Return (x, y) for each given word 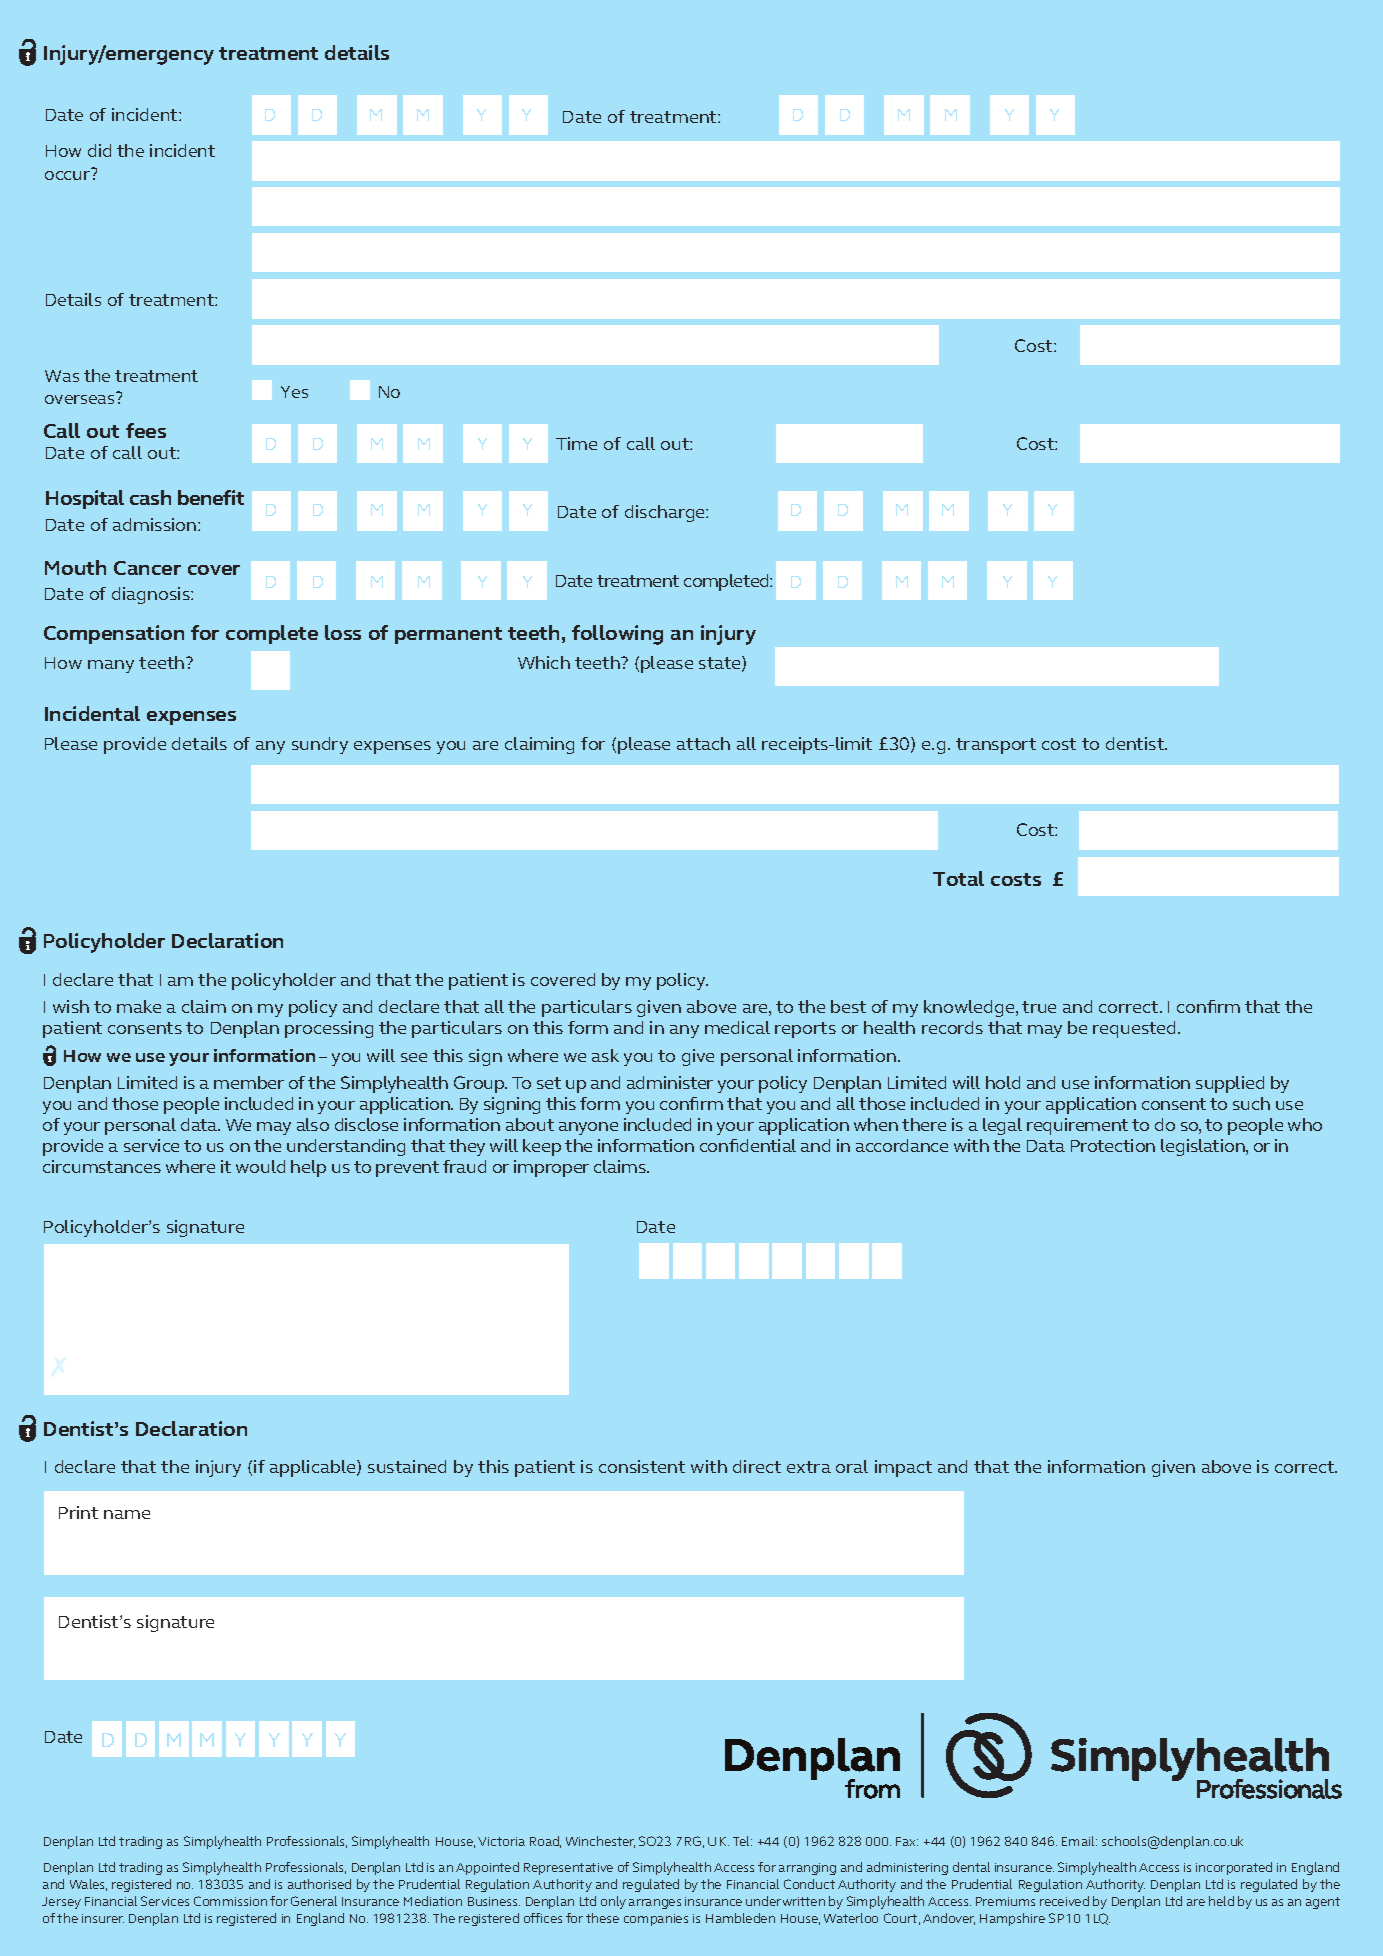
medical (737, 1027)
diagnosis (152, 595)
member (249, 1082)
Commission (230, 1901)
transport (996, 746)
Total (958, 878)
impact (903, 1468)
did (99, 150)
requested (1134, 1029)
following (617, 635)
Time (576, 443)
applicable (314, 1468)
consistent (642, 1466)
